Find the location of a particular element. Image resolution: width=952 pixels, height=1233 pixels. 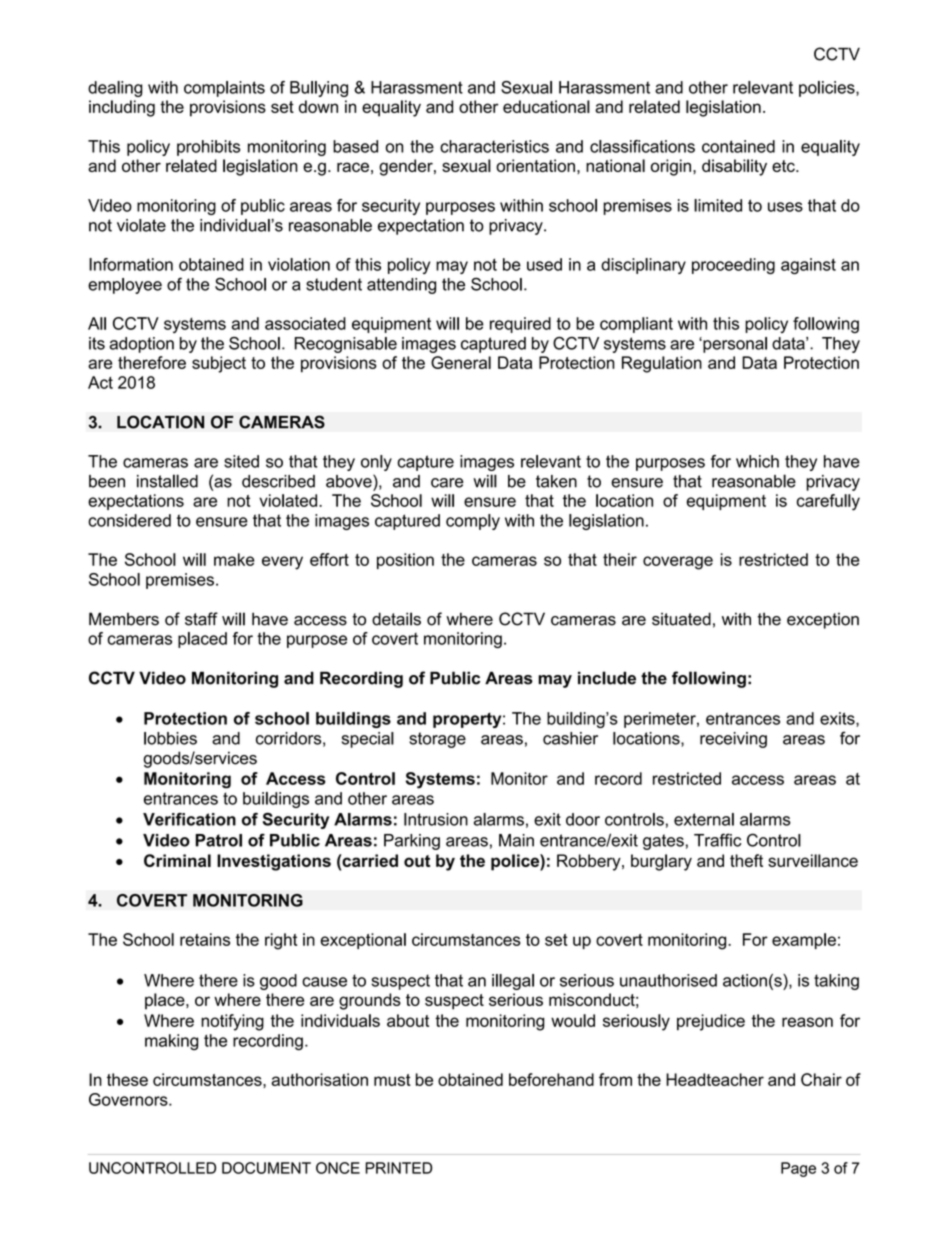

contained is located at coordinates (738, 146).
